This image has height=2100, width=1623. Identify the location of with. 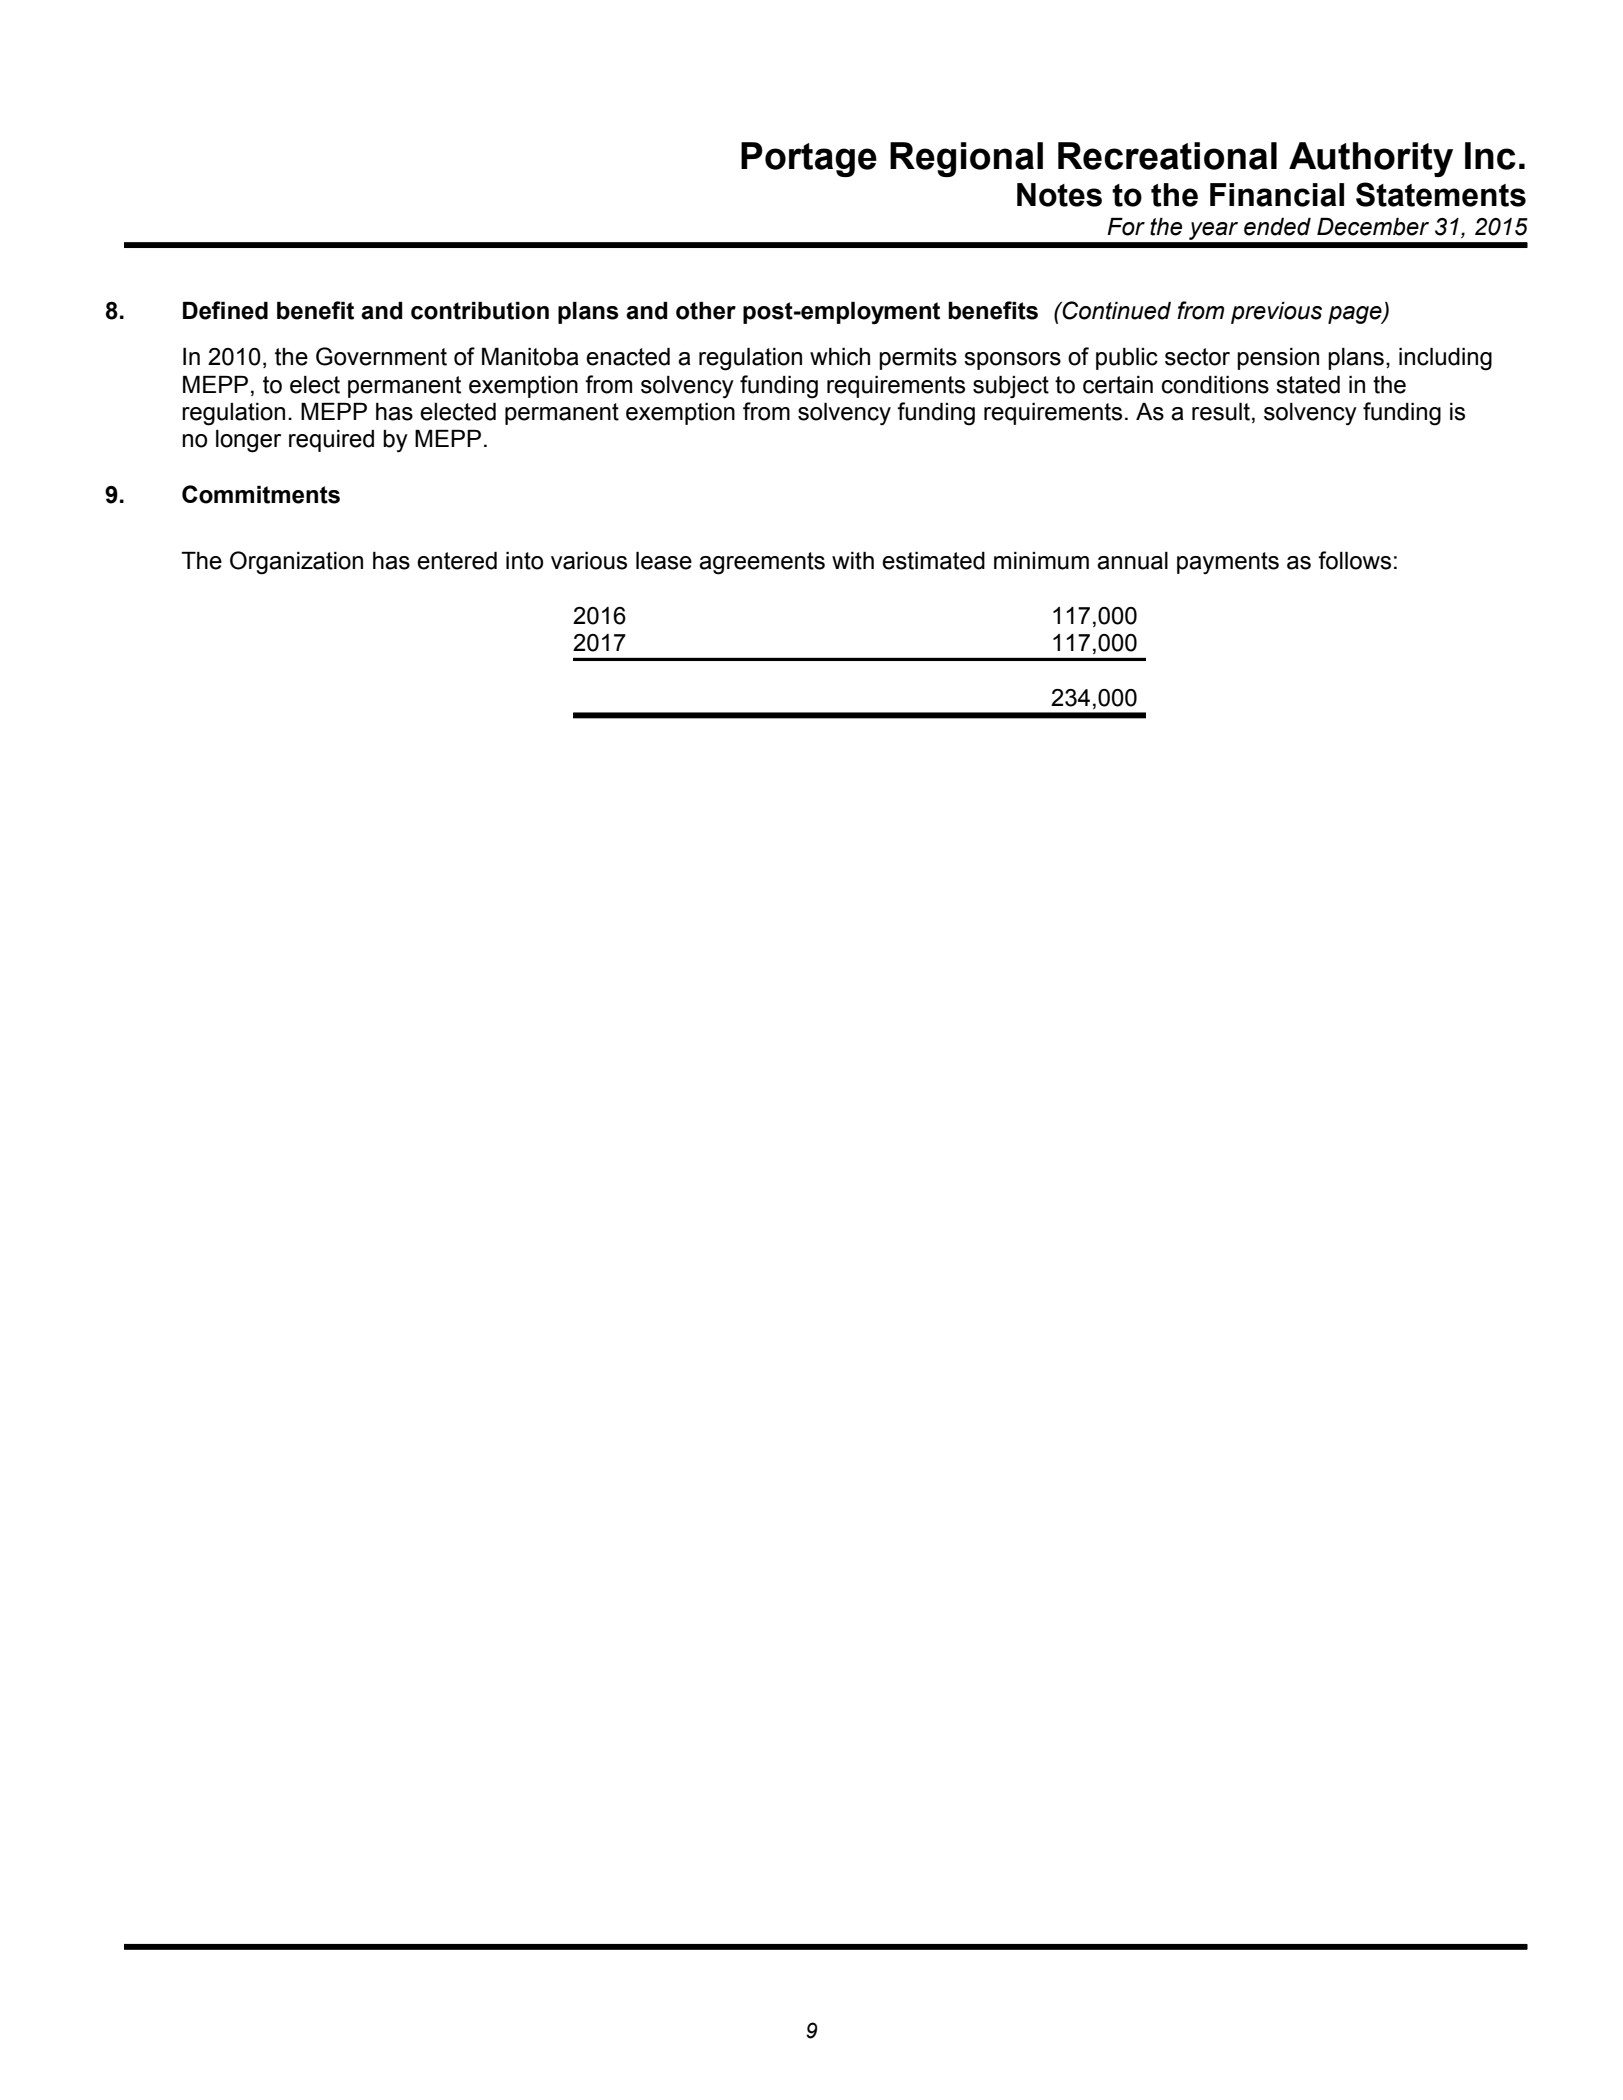
(853, 561).
